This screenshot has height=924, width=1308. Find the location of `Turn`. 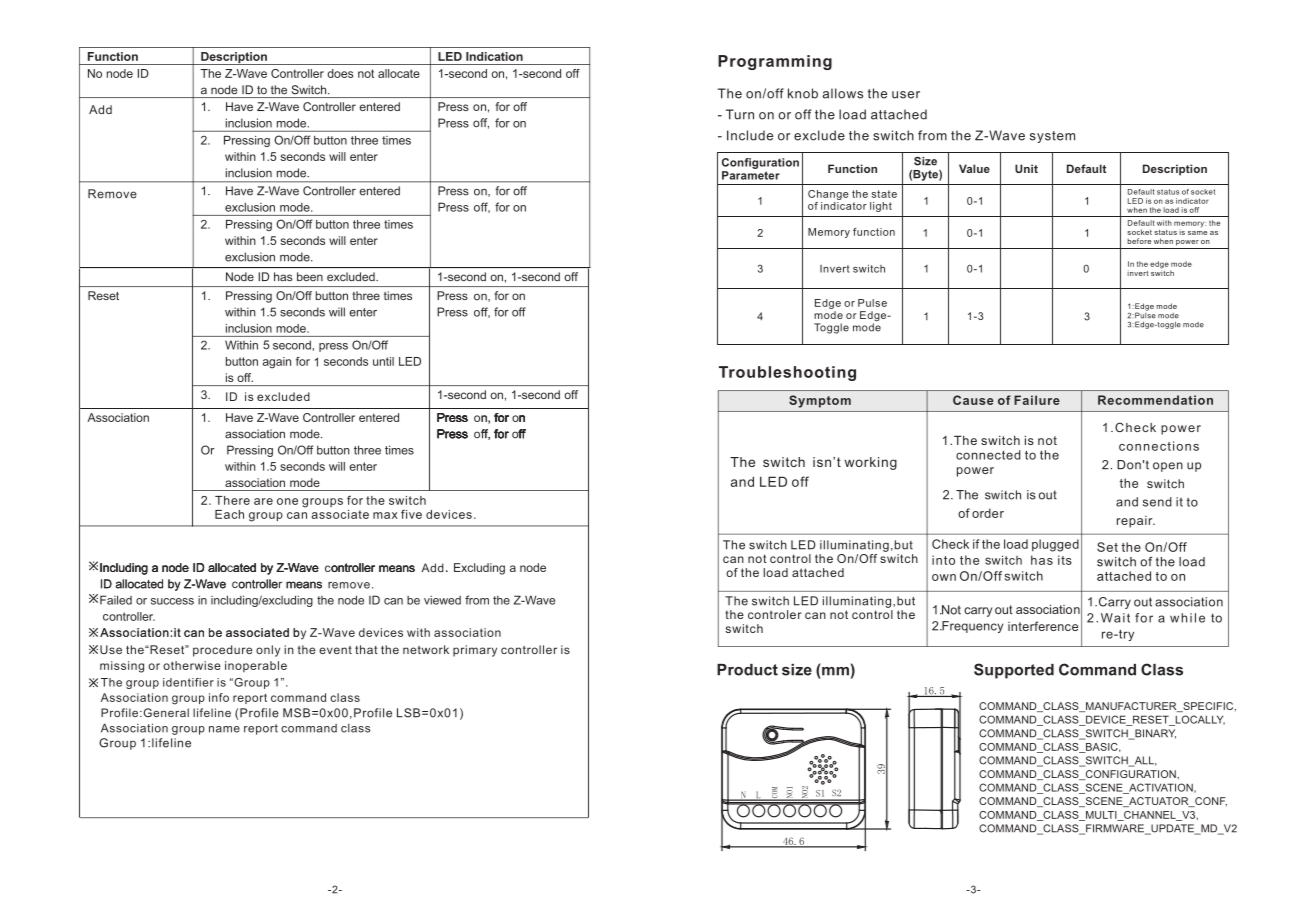

Turn is located at coordinates (740, 114).
